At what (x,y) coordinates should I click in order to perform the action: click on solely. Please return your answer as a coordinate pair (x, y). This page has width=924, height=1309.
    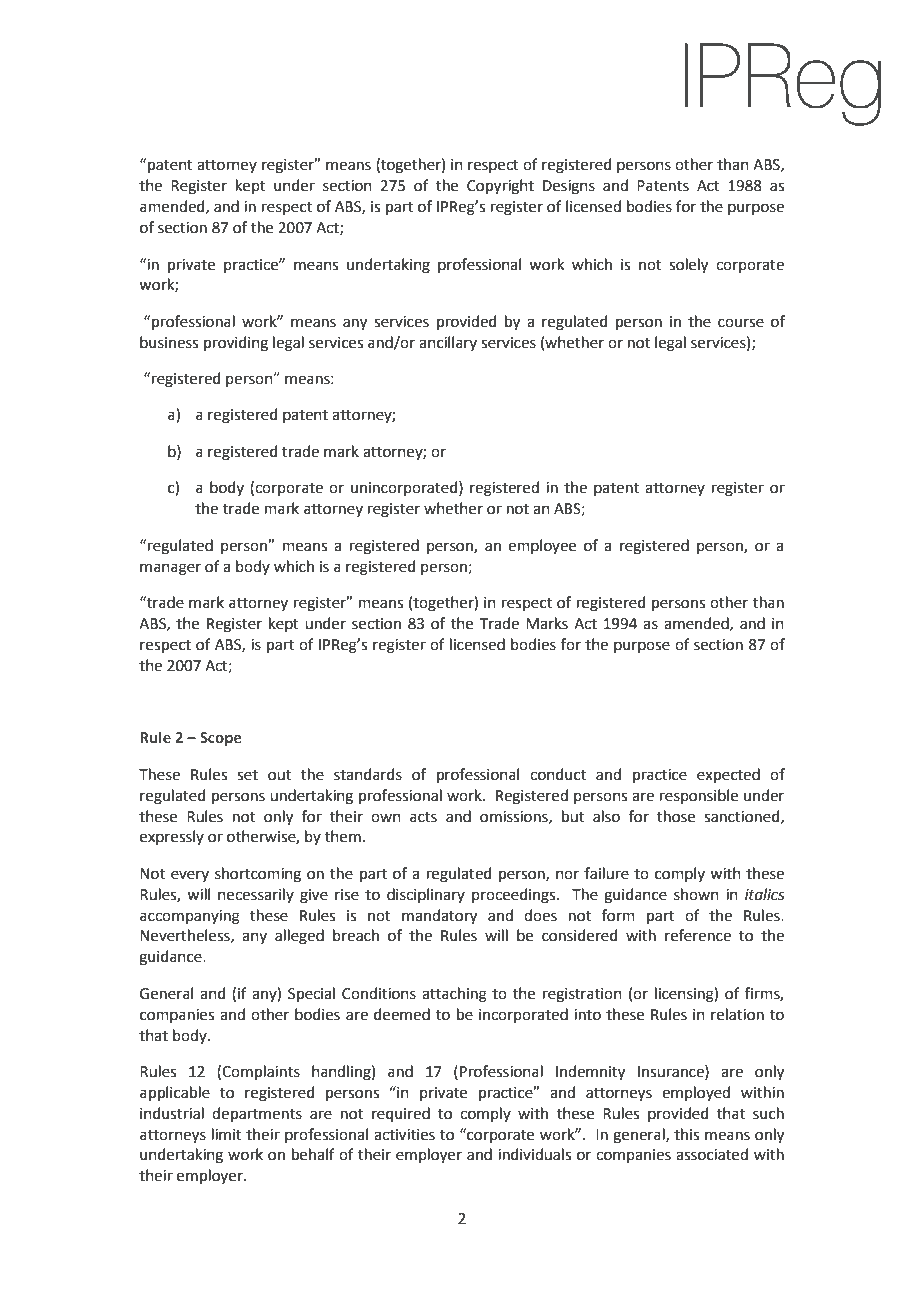
    Looking at the image, I should click on (688, 266).
